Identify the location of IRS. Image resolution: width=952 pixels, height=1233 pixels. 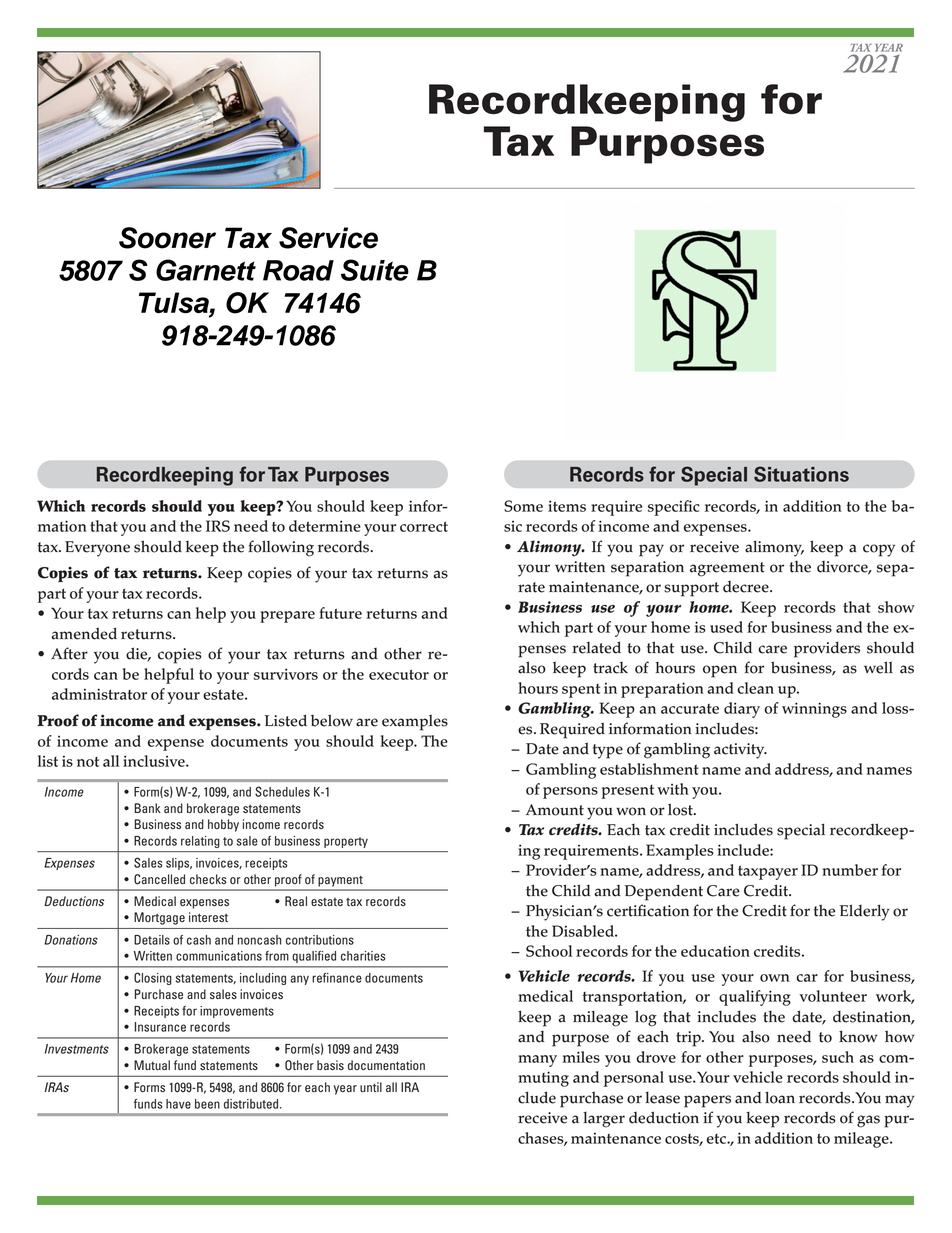
(218, 526).
